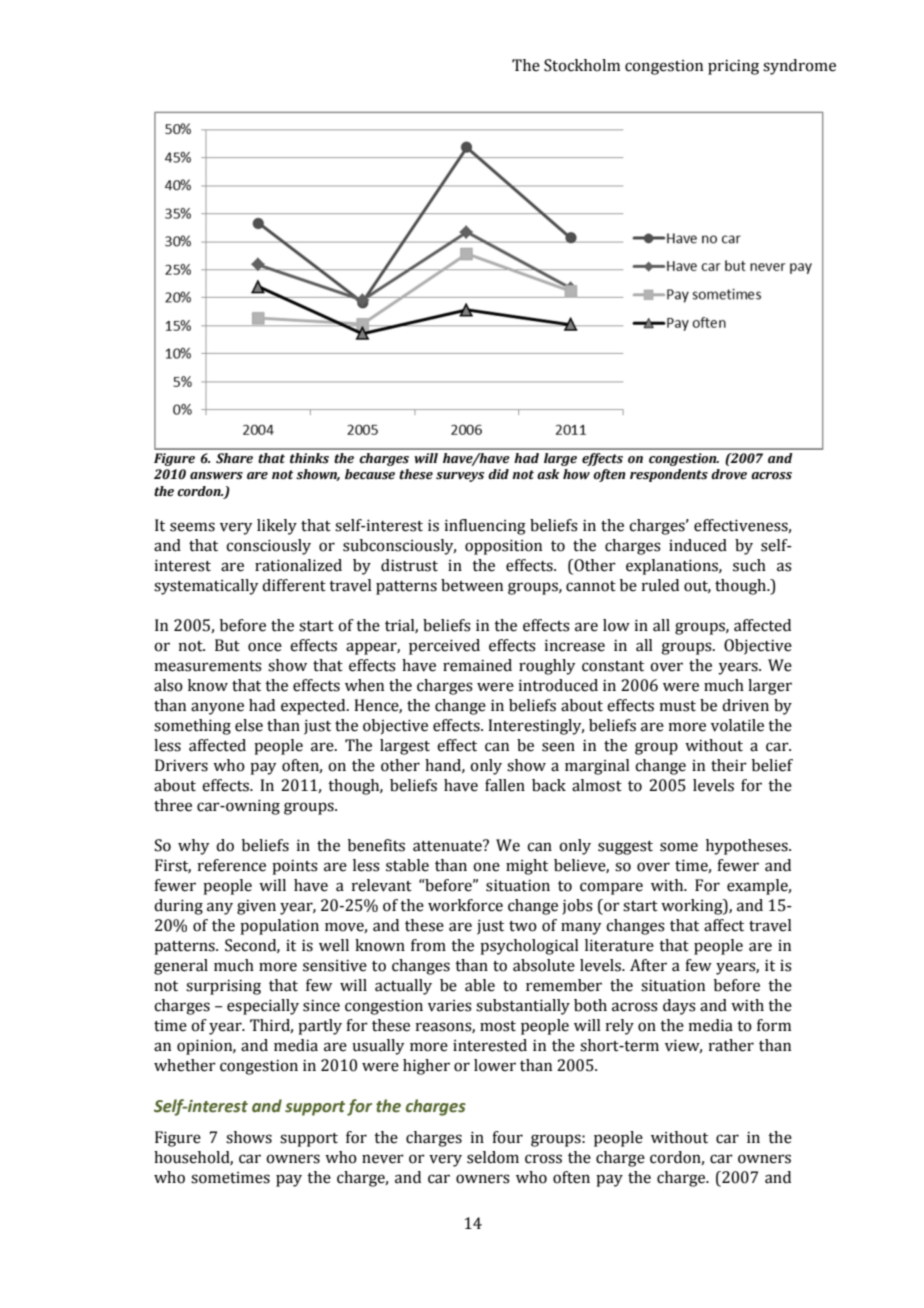 Image resolution: width=924 pixels, height=1308 pixels. I want to click on pricing, so click(733, 67).
